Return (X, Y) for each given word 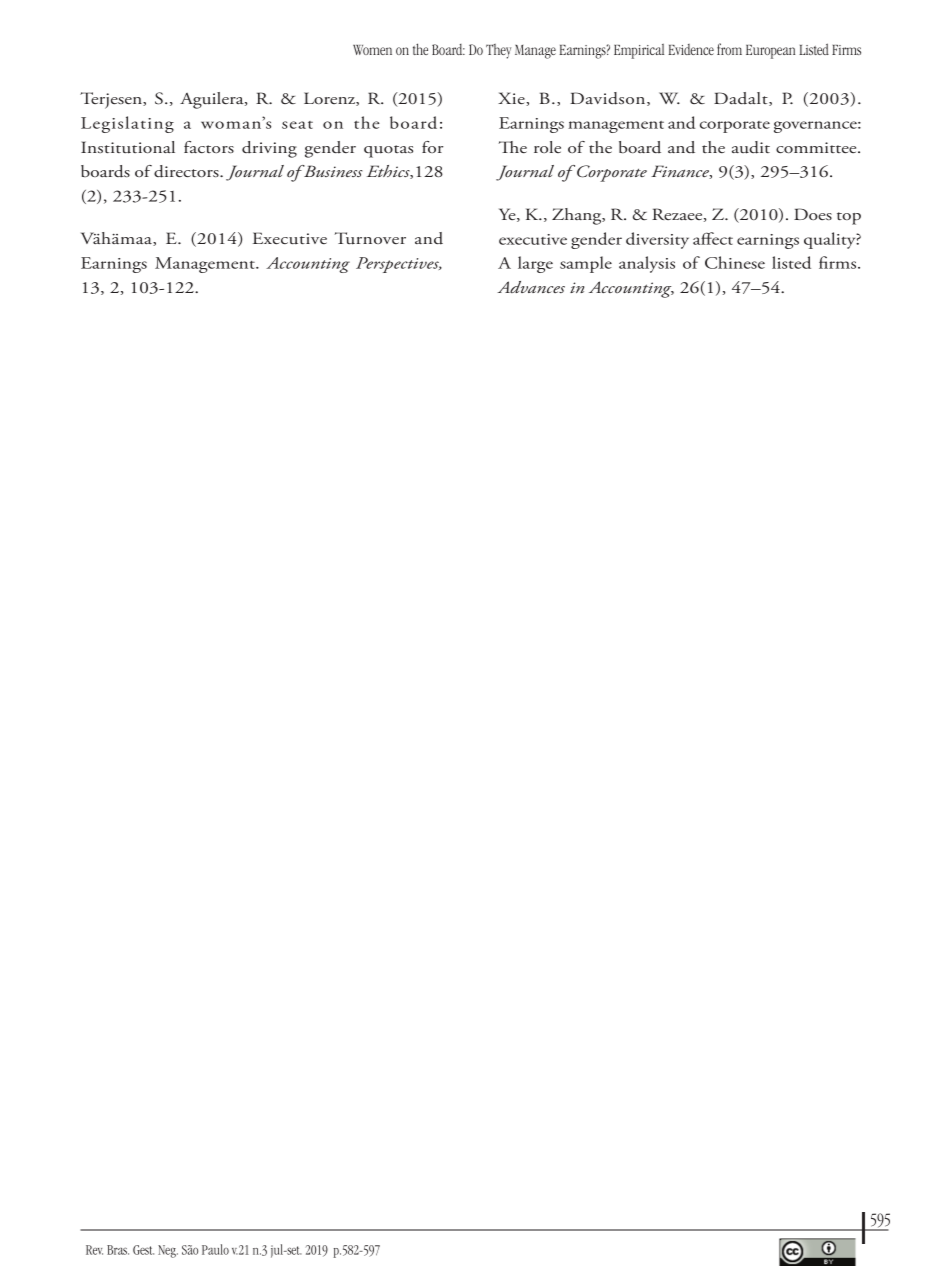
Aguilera (213, 100)
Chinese (735, 262)
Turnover (370, 238)
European (770, 52)
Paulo (215, 1249)
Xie (512, 99)
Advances (531, 287)
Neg (168, 1251)
